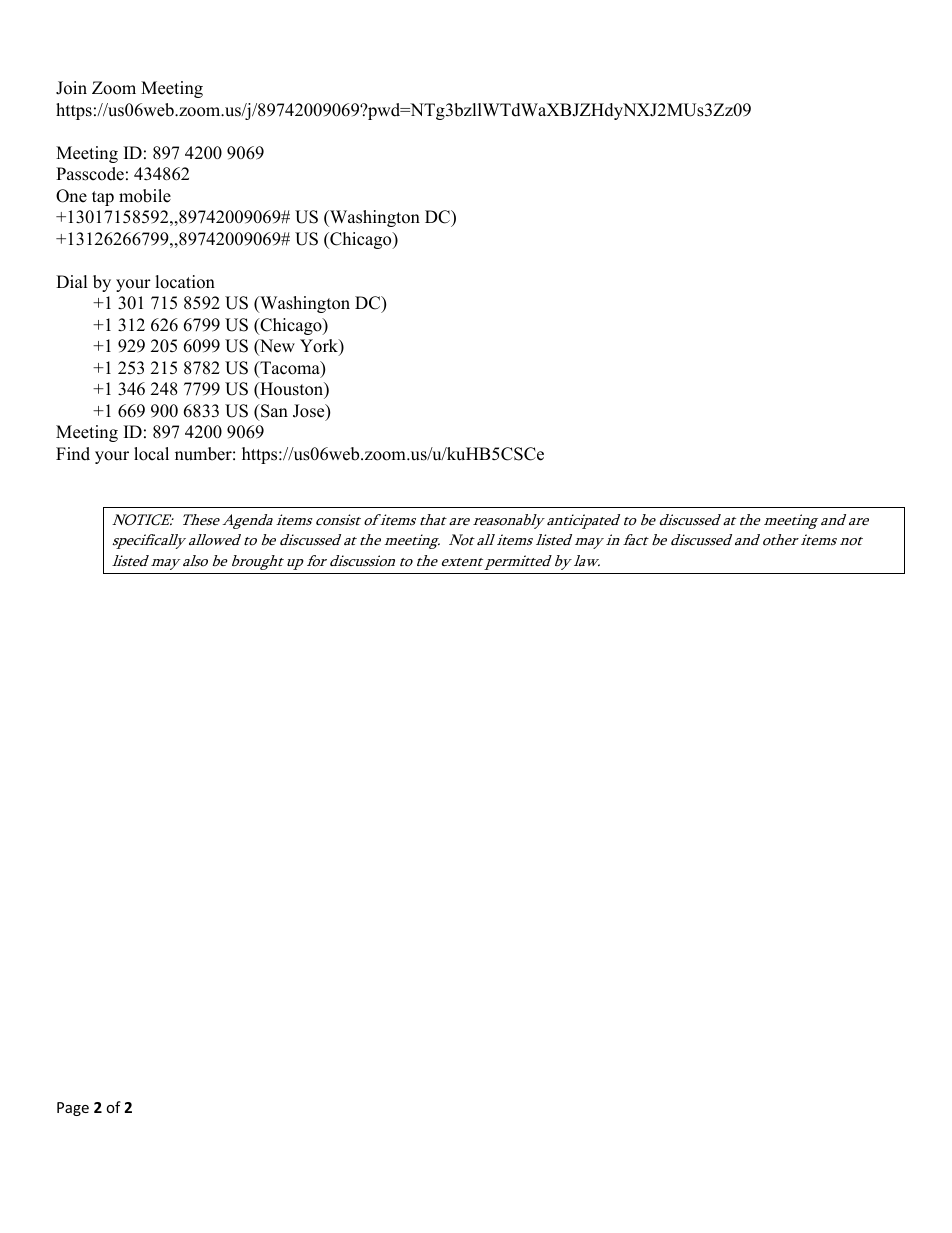 This screenshot has width=952, height=1233. I want to click on mobile, so click(145, 196).
